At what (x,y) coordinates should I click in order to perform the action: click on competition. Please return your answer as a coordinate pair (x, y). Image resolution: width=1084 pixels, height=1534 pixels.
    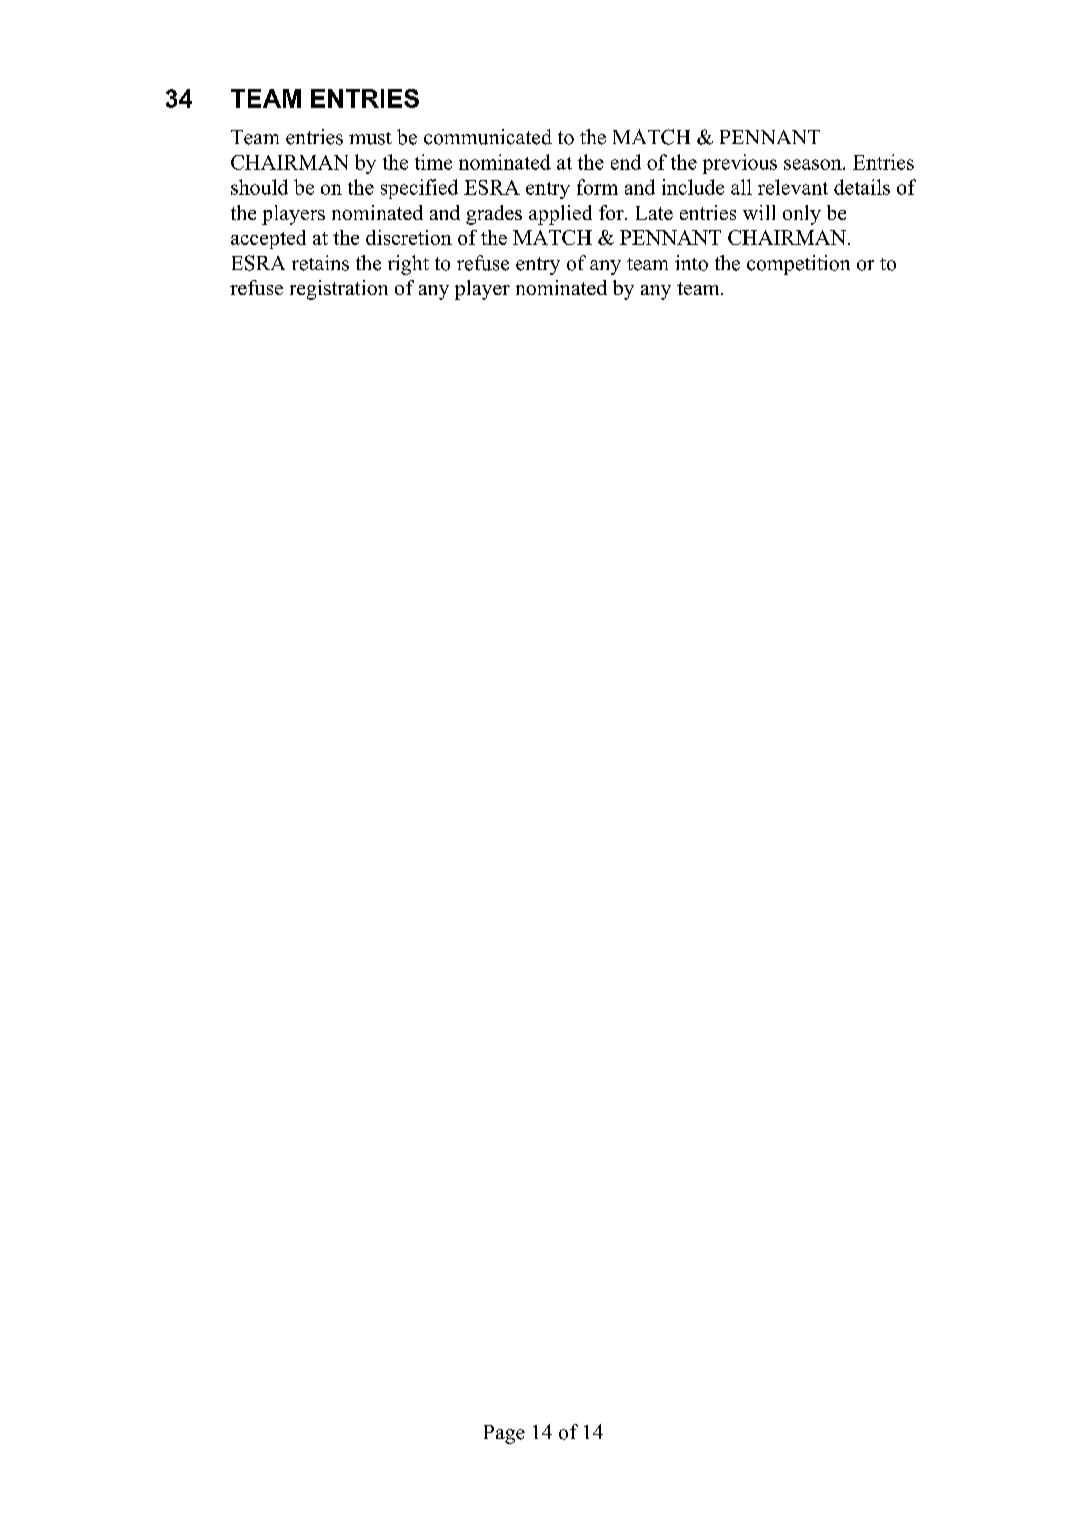
    Looking at the image, I should click on (798, 265).
